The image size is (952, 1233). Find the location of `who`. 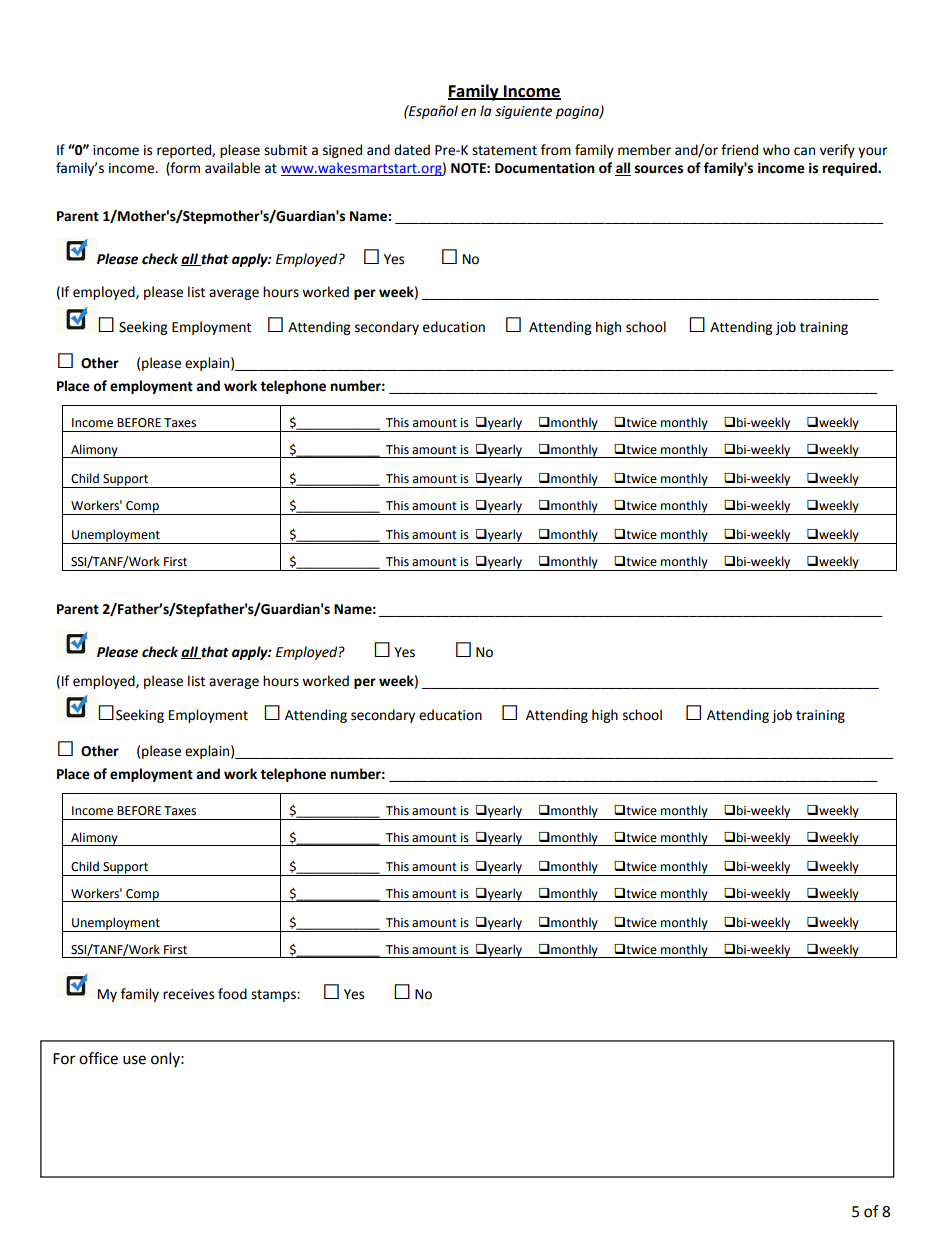

who is located at coordinates (776, 150).
